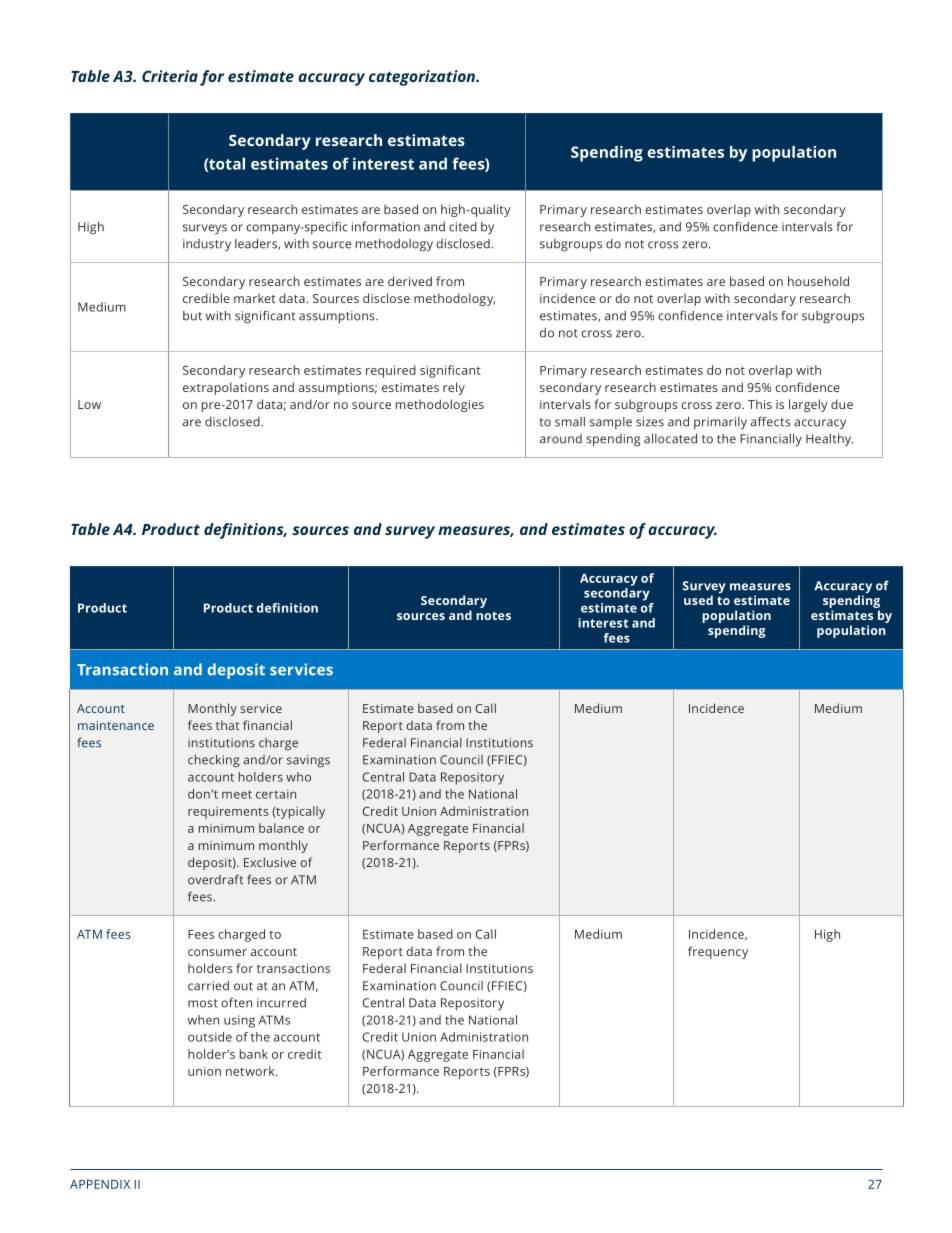 The width and height of the screenshot is (952, 1233). Describe the element at coordinates (423, 78) in the screenshot. I see `categorization` at that location.
